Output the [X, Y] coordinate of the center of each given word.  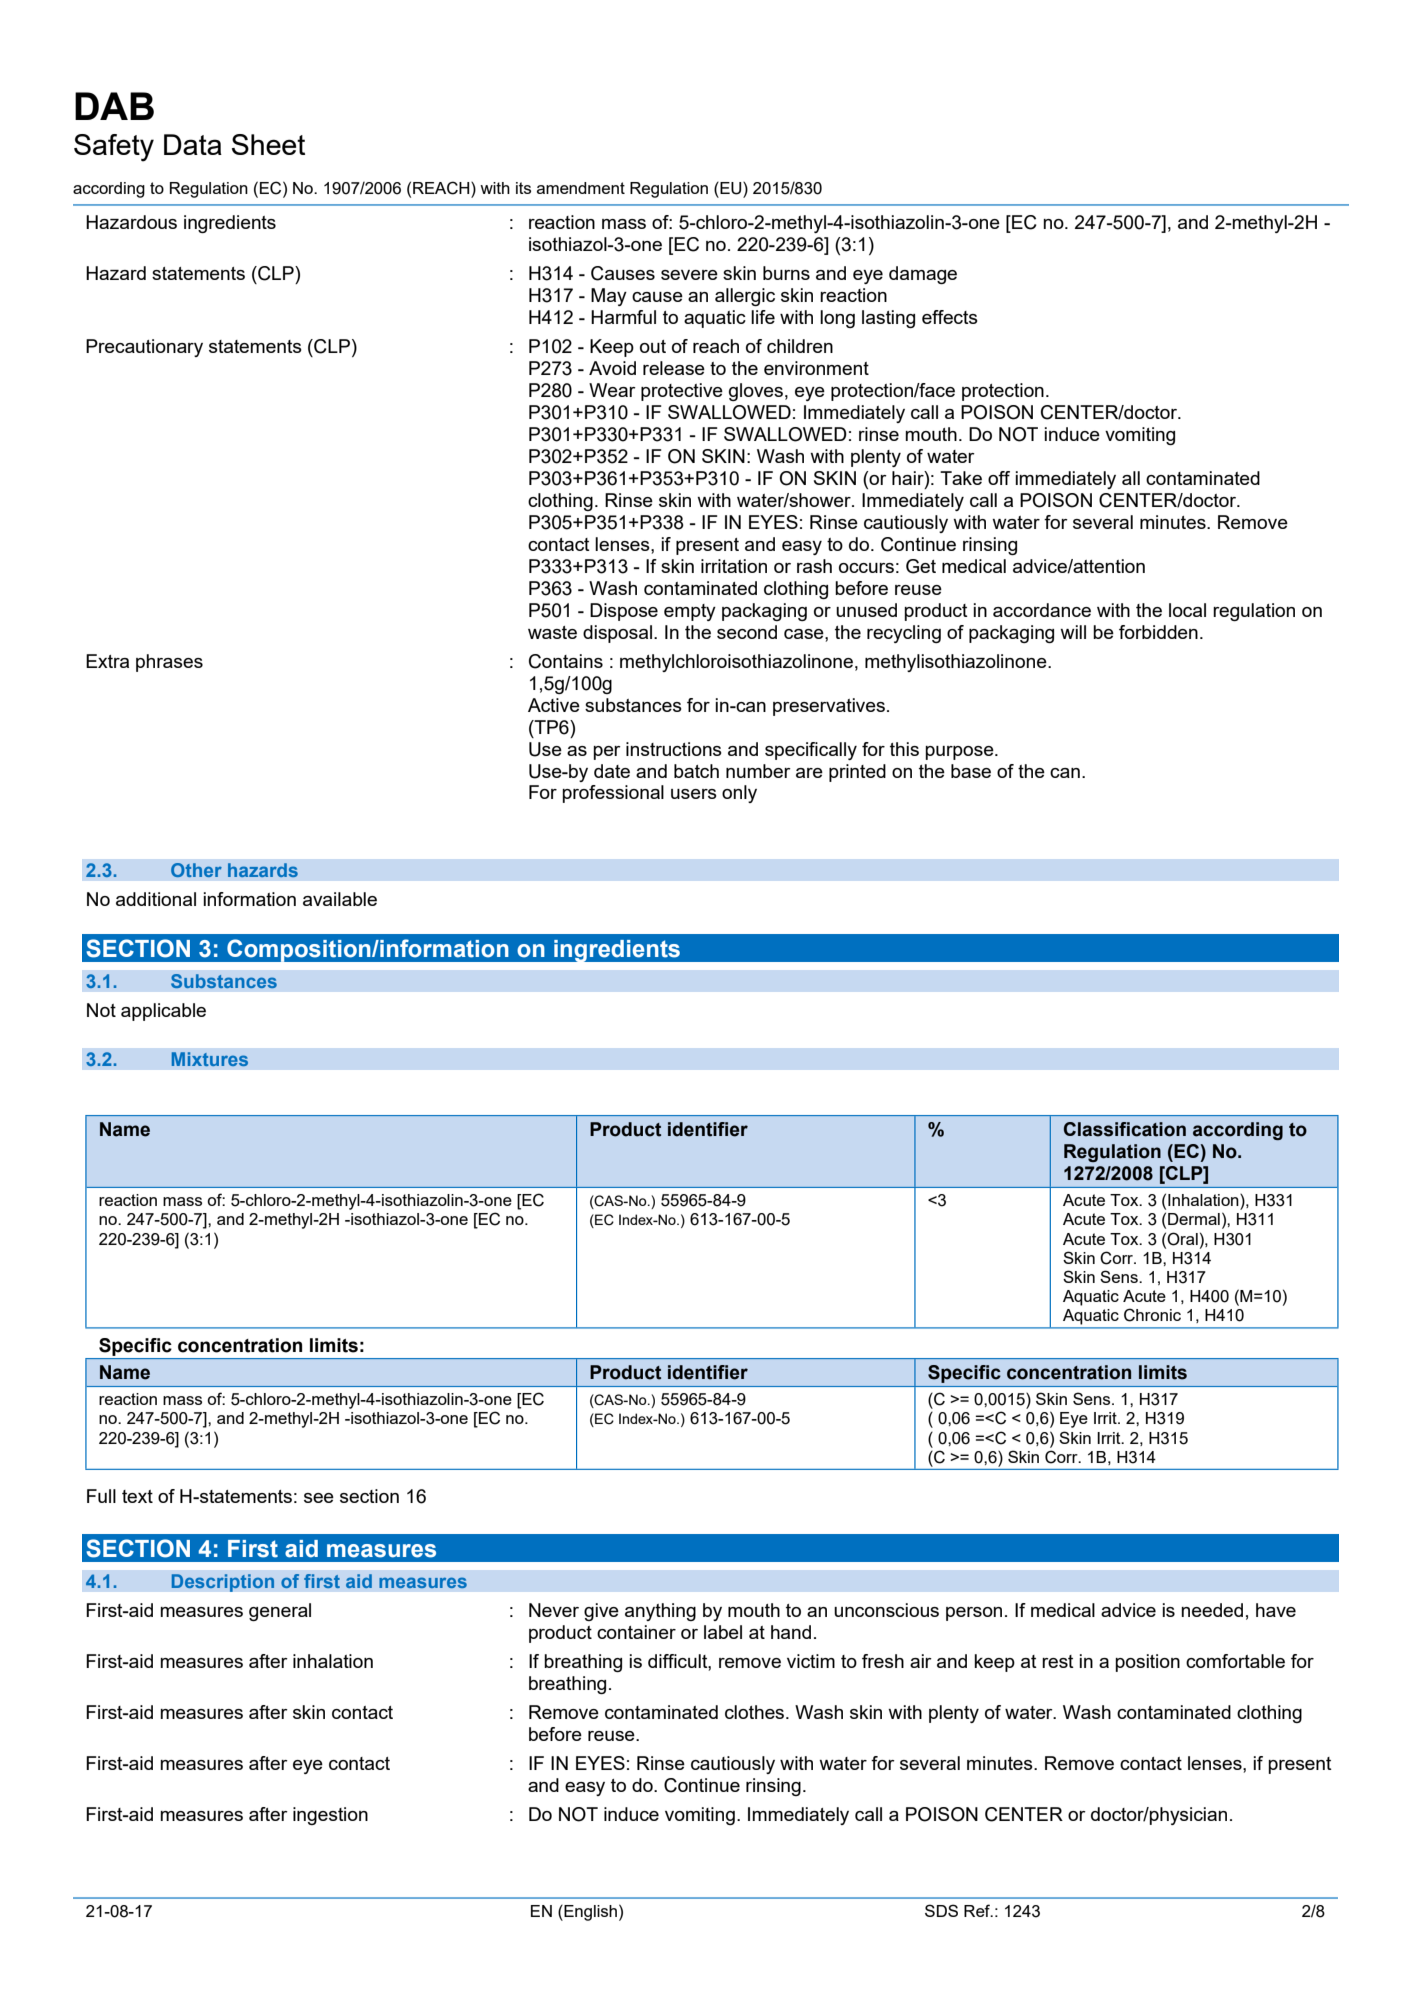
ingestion [330, 1816]
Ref [978, 1910]
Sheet [268, 144]
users [694, 794]
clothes [756, 1712]
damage [923, 275]
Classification [1125, 1129]
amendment [581, 188]
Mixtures [210, 1059]
